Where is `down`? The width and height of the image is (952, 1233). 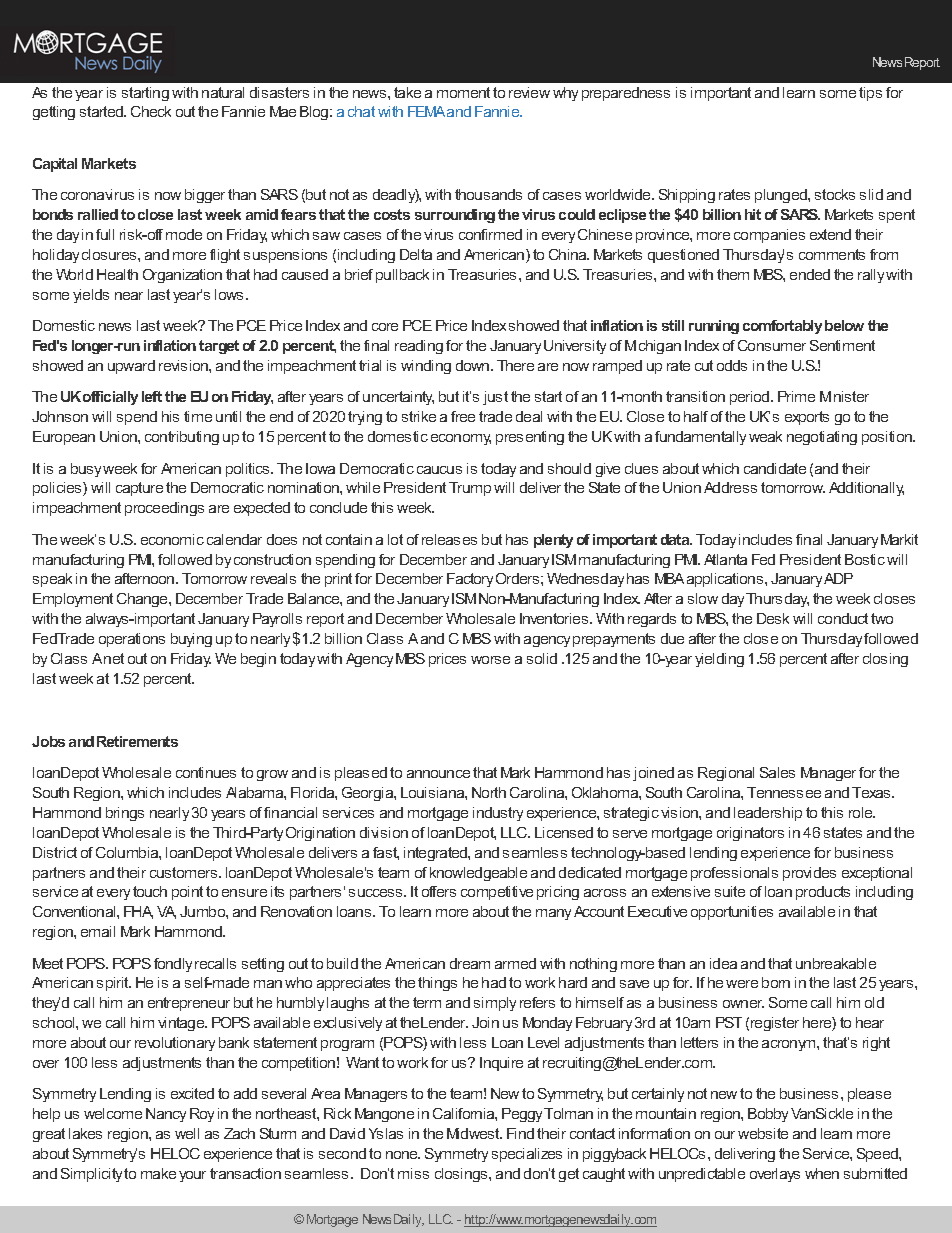 down is located at coordinates (474, 365).
